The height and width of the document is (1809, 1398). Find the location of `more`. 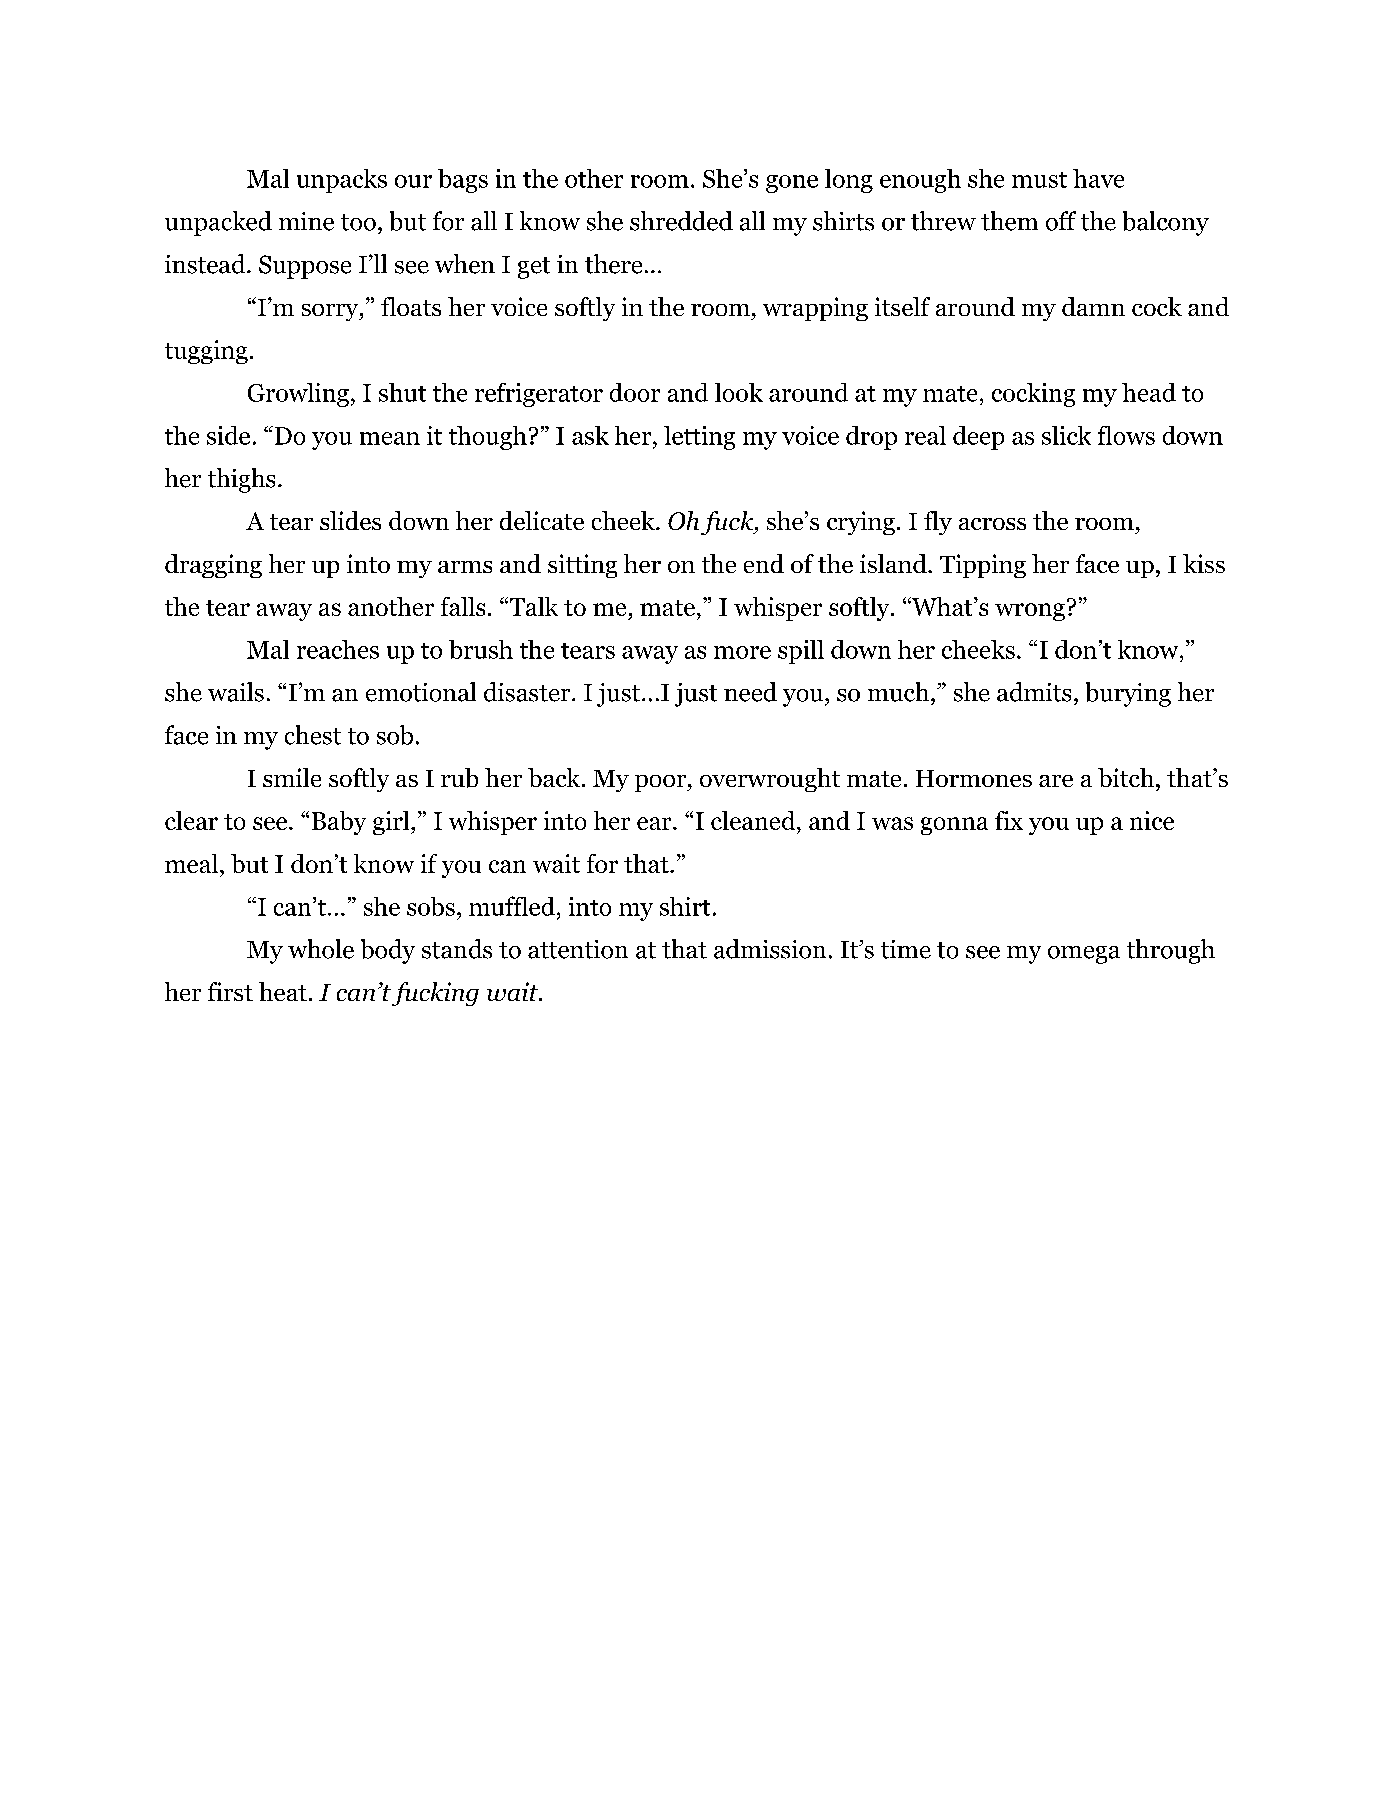

more is located at coordinates (742, 652).
